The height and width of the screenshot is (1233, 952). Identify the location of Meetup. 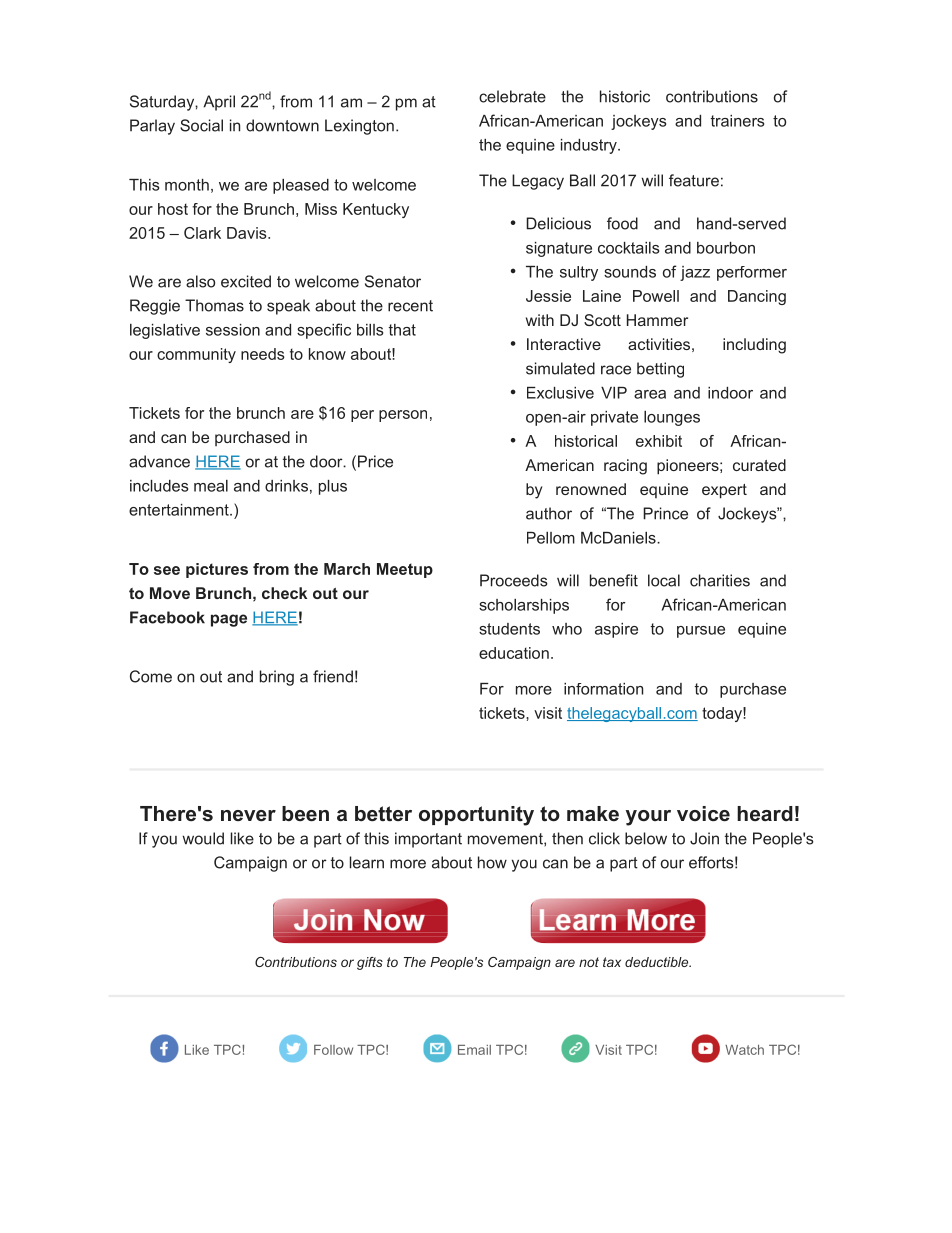
(405, 570).
